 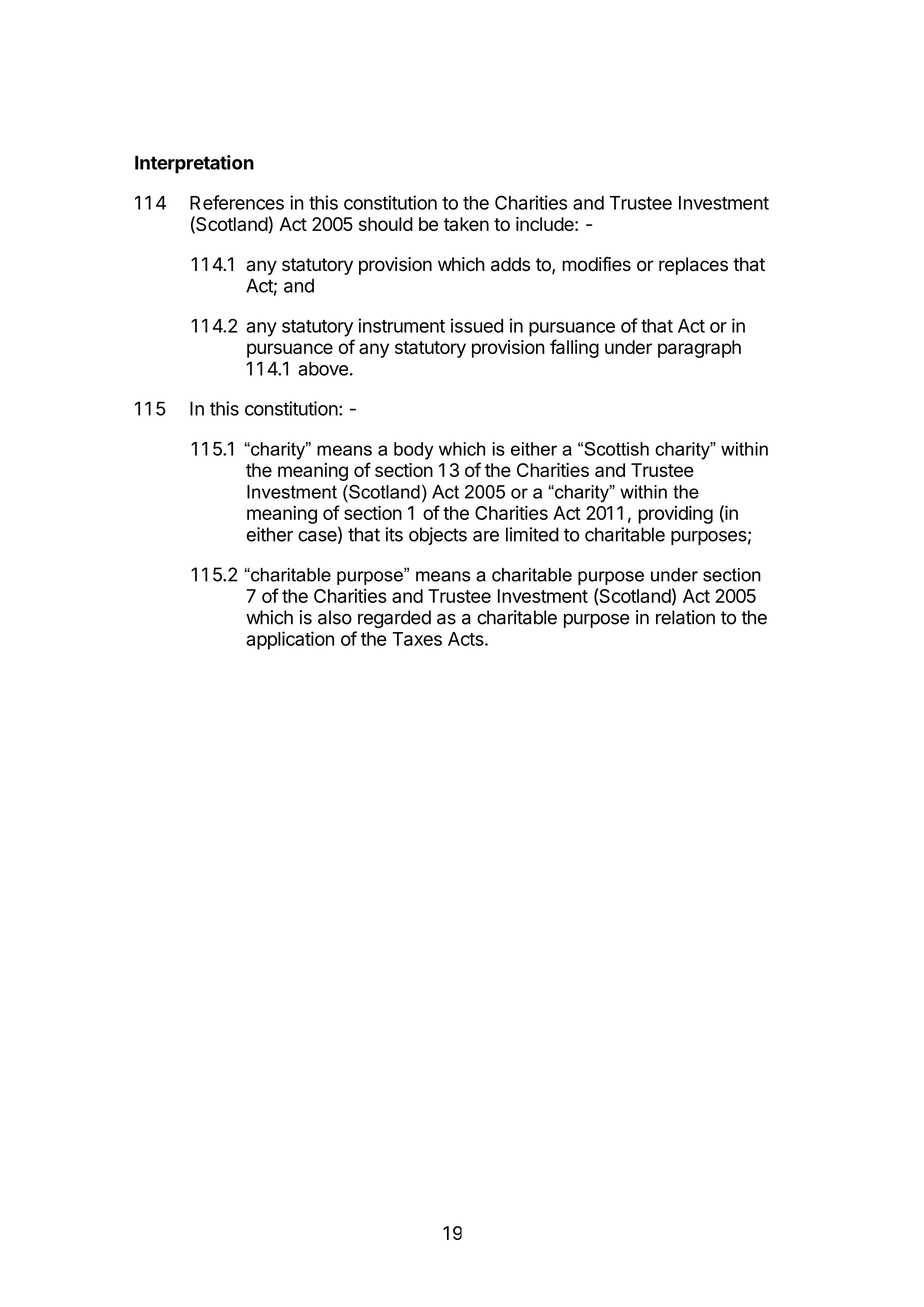 I want to click on taken, so click(x=466, y=224).
